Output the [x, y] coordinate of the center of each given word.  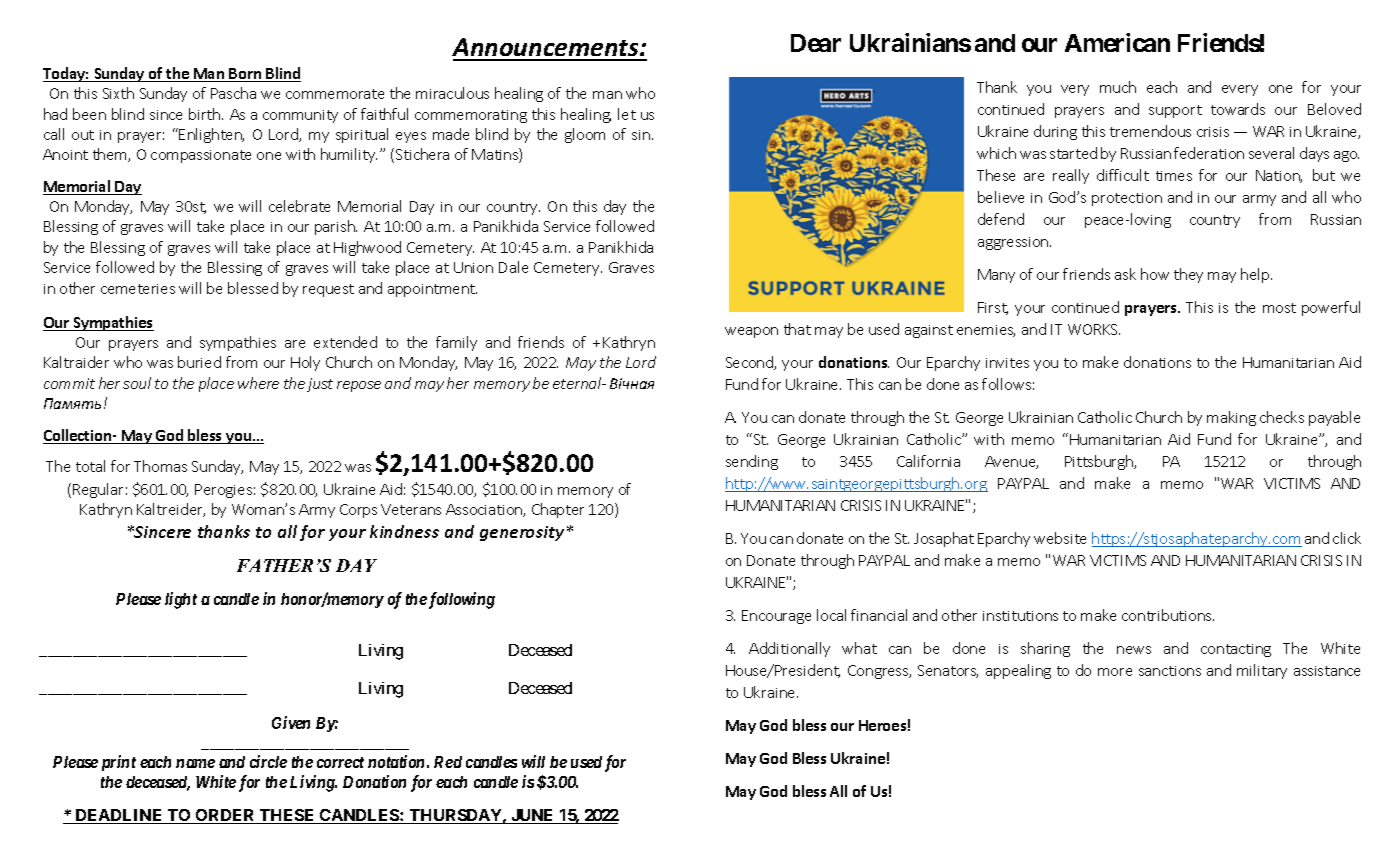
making [1231, 418]
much [1118, 87]
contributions [1168, 615]
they [1188, 275]
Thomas [160, 466]
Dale [513, 267]
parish [336, 227]
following [460, 600]
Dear [816, 43]
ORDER [226, 816]
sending [752, 462]
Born [245, 75]
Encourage [776, 617]
